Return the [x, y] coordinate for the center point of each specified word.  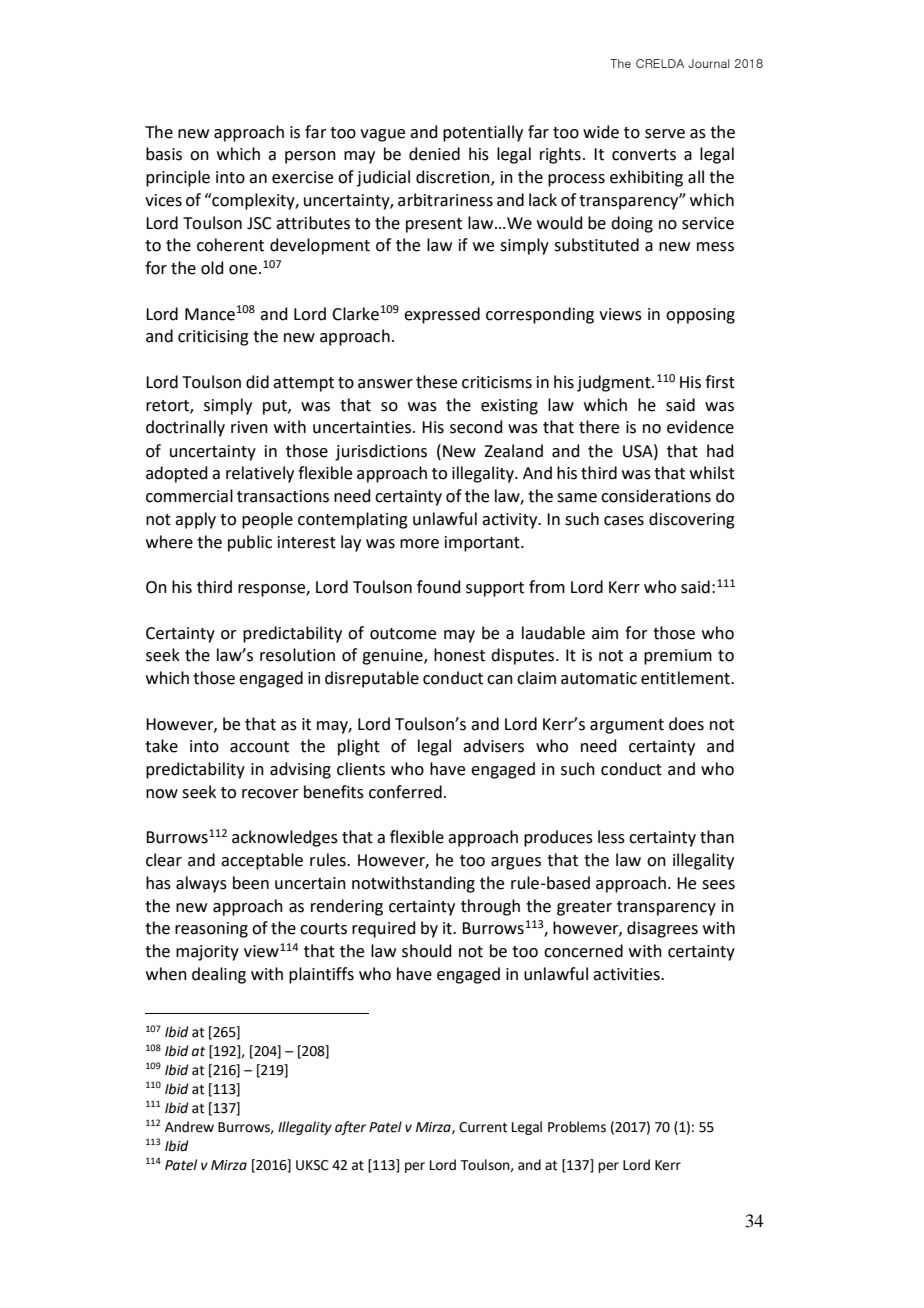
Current [483, 1127]
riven [249, 427]
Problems [577, 1127]
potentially [483, 133]
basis [164, 154]
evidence [700, 427]
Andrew [189, 1127]
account [259, 747]
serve [665, 134]
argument [627, 726]
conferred [405, 792]
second [476, 427]
